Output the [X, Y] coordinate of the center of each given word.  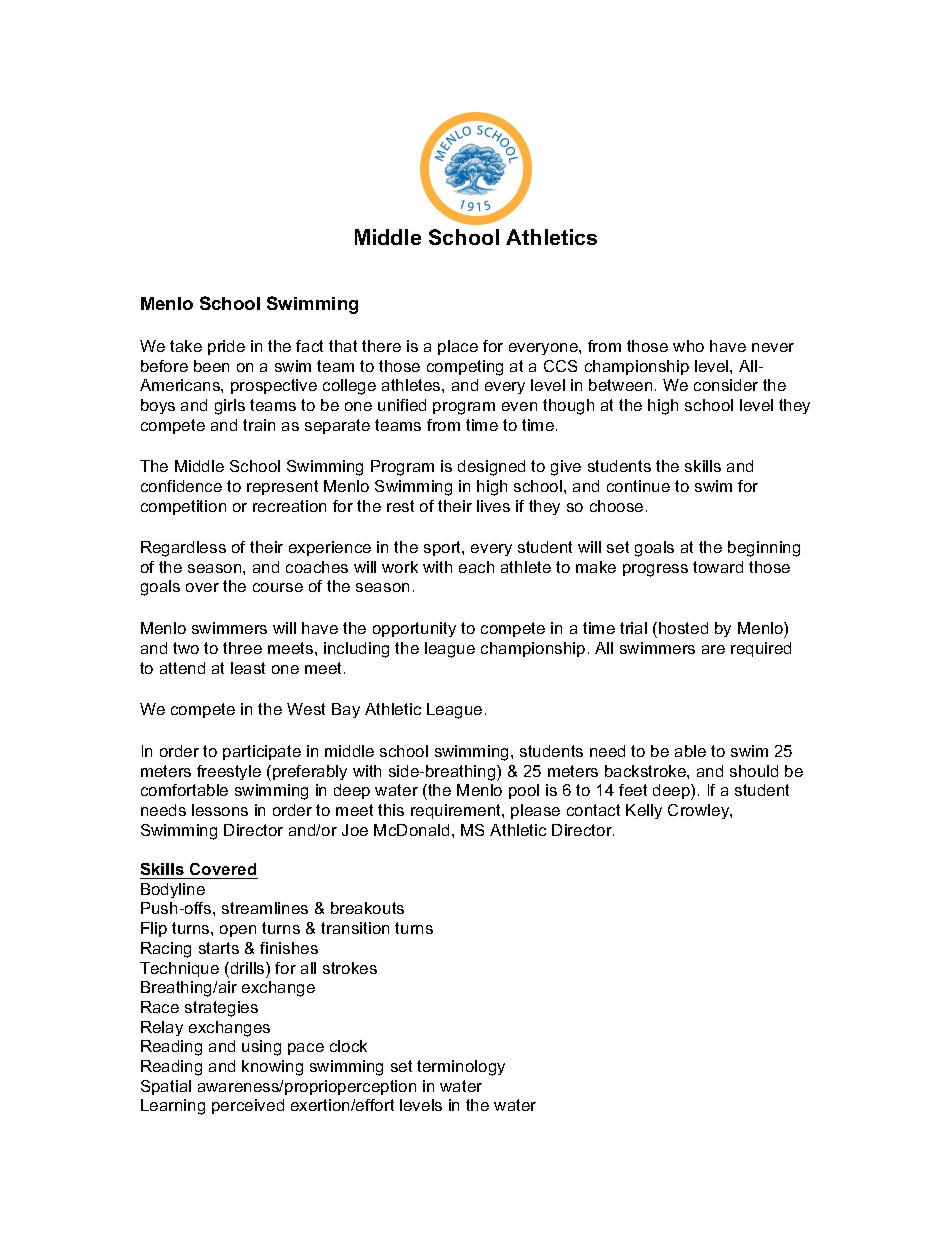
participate [262, 752]
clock [348, 1046]
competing [465, 368]
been [211, 366]
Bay [346, 710]
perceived [248, 1106]
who [688, 346]
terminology [461, 1068]
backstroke [646, 771]
